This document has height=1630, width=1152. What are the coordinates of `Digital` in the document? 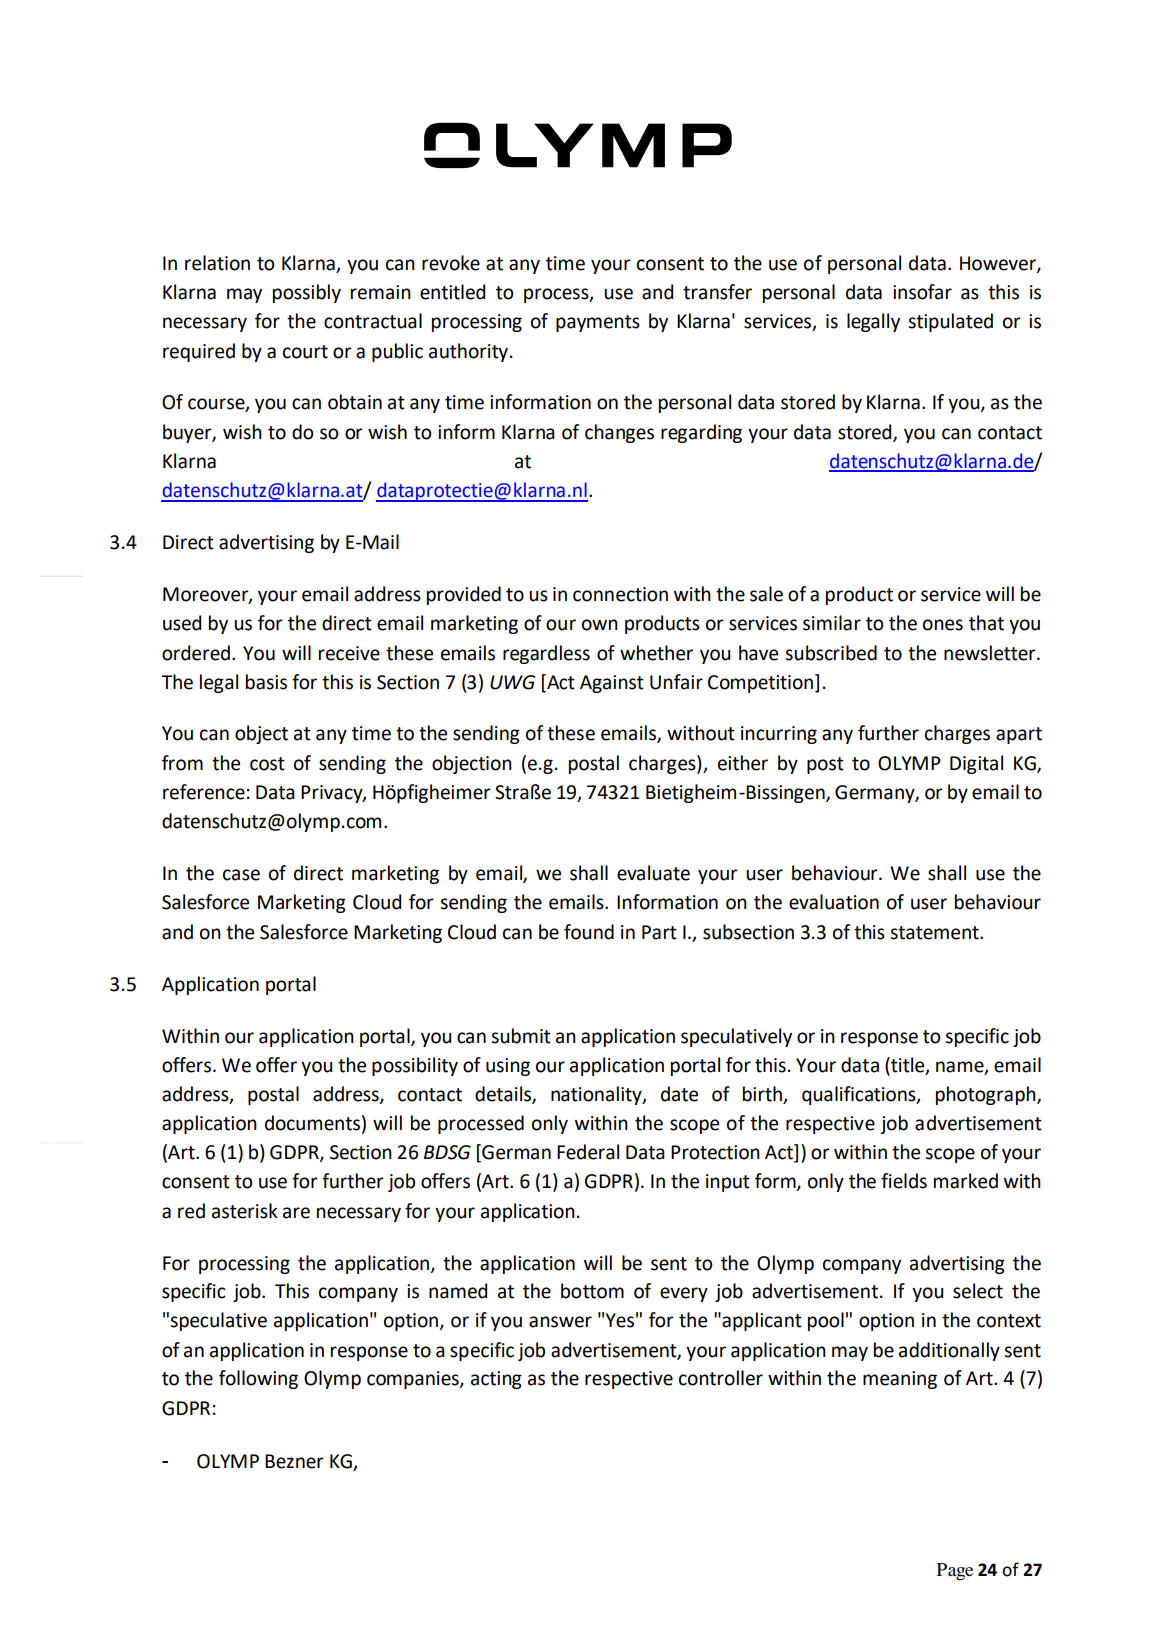 It's located at (976, 764).
